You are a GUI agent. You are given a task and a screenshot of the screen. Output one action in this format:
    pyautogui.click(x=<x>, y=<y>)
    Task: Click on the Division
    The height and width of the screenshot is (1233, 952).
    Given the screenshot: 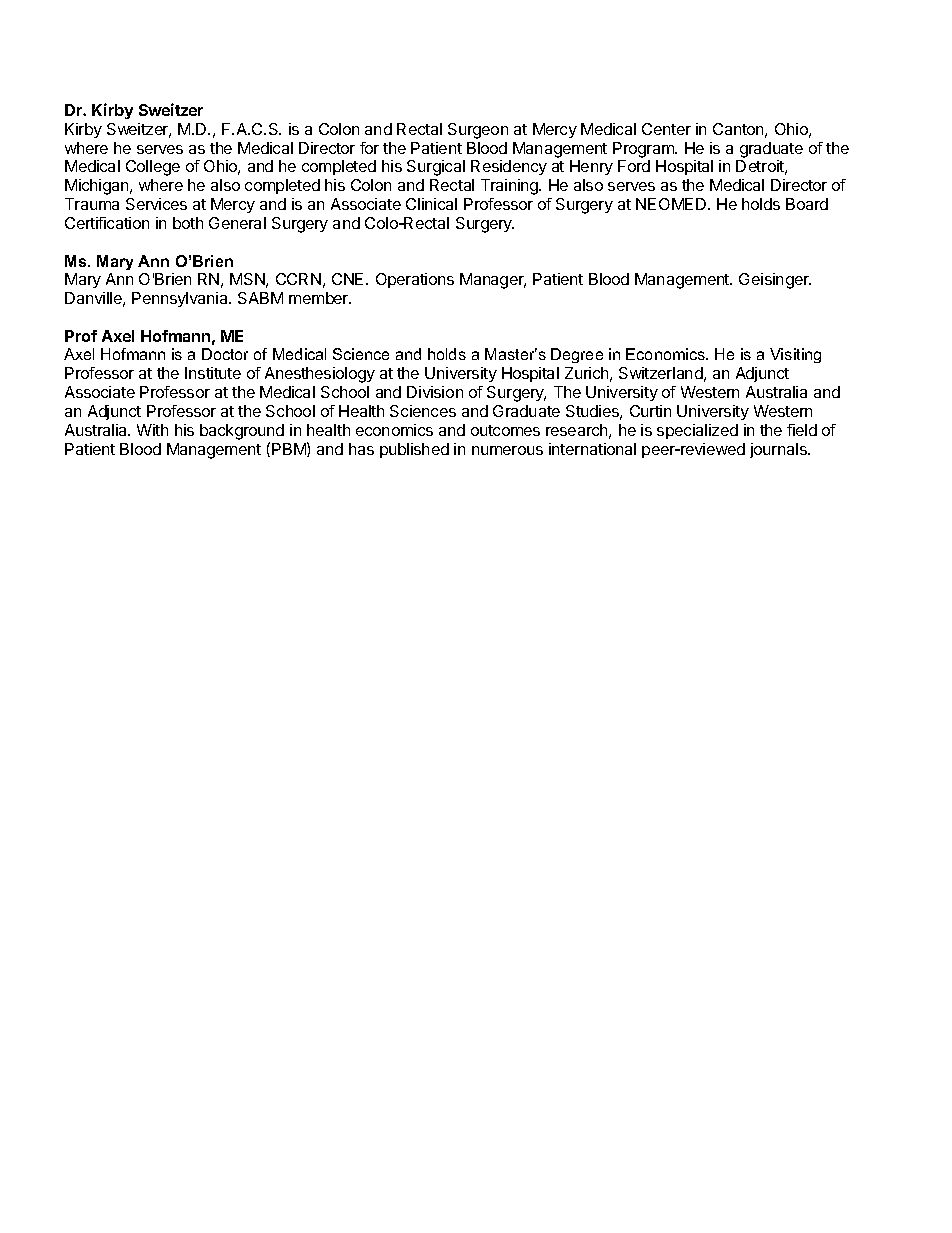 What is the action you would take?
    pyautogui.click(x=435, y=392)
